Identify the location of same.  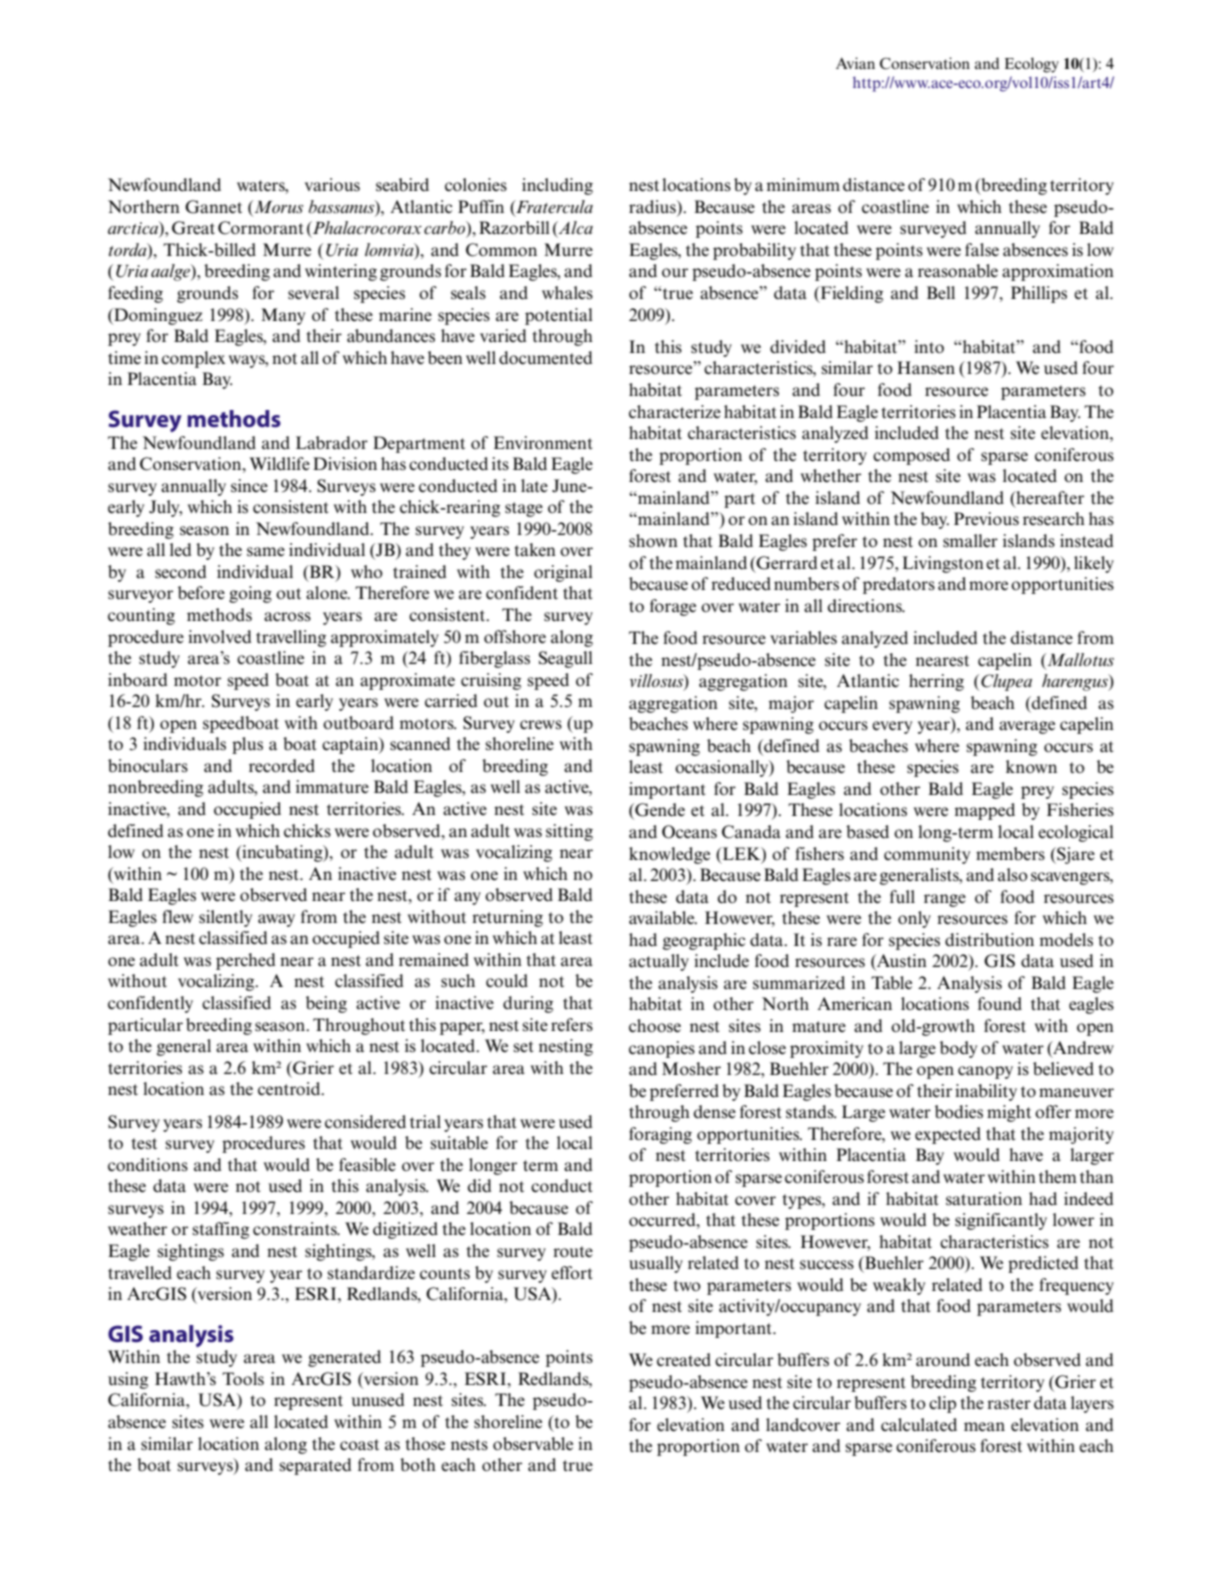
(266, 552).
